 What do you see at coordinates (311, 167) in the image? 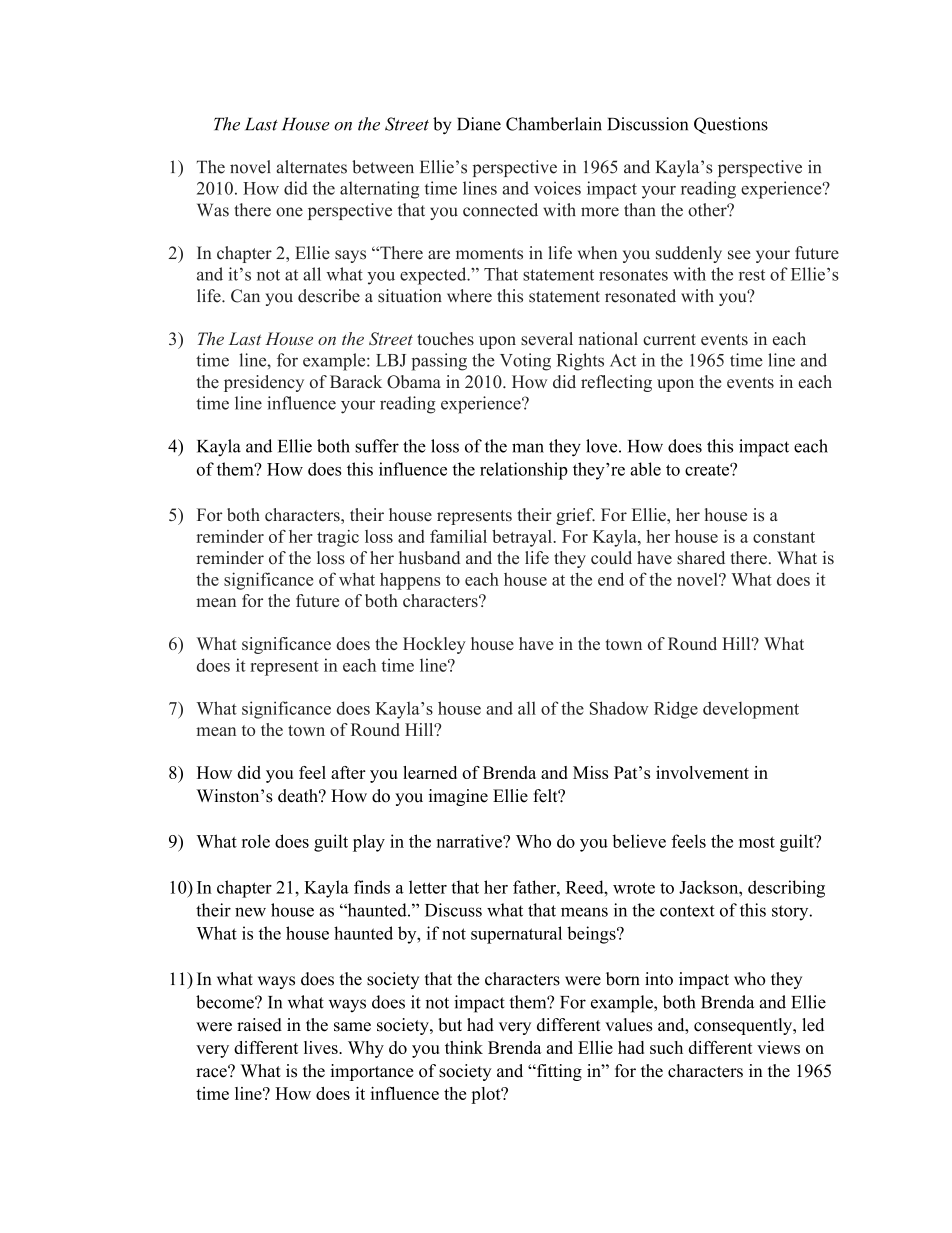
I see `alternates` at bounding box center [311, 167].
